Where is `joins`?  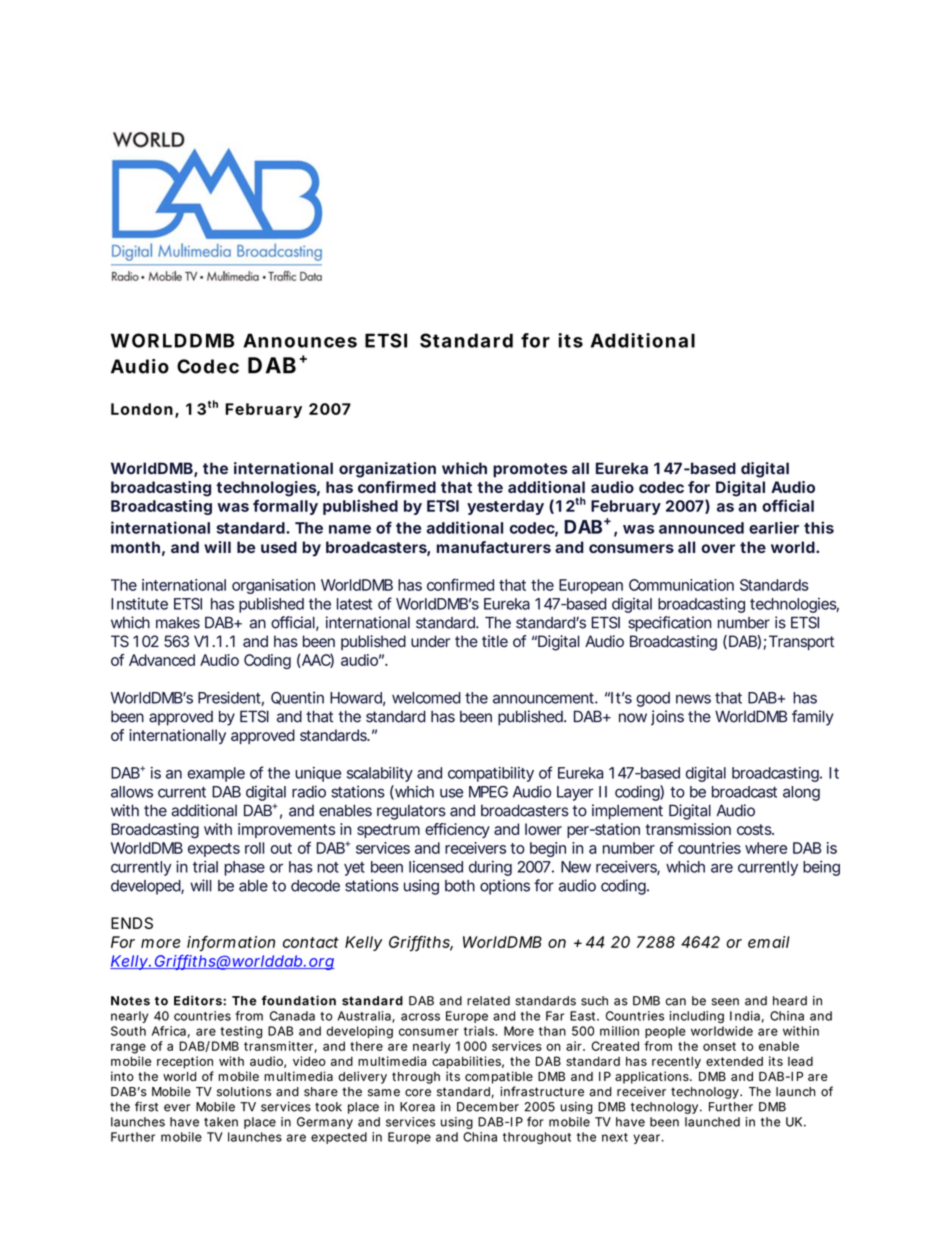
joins is located at coordinates (667, 718).
